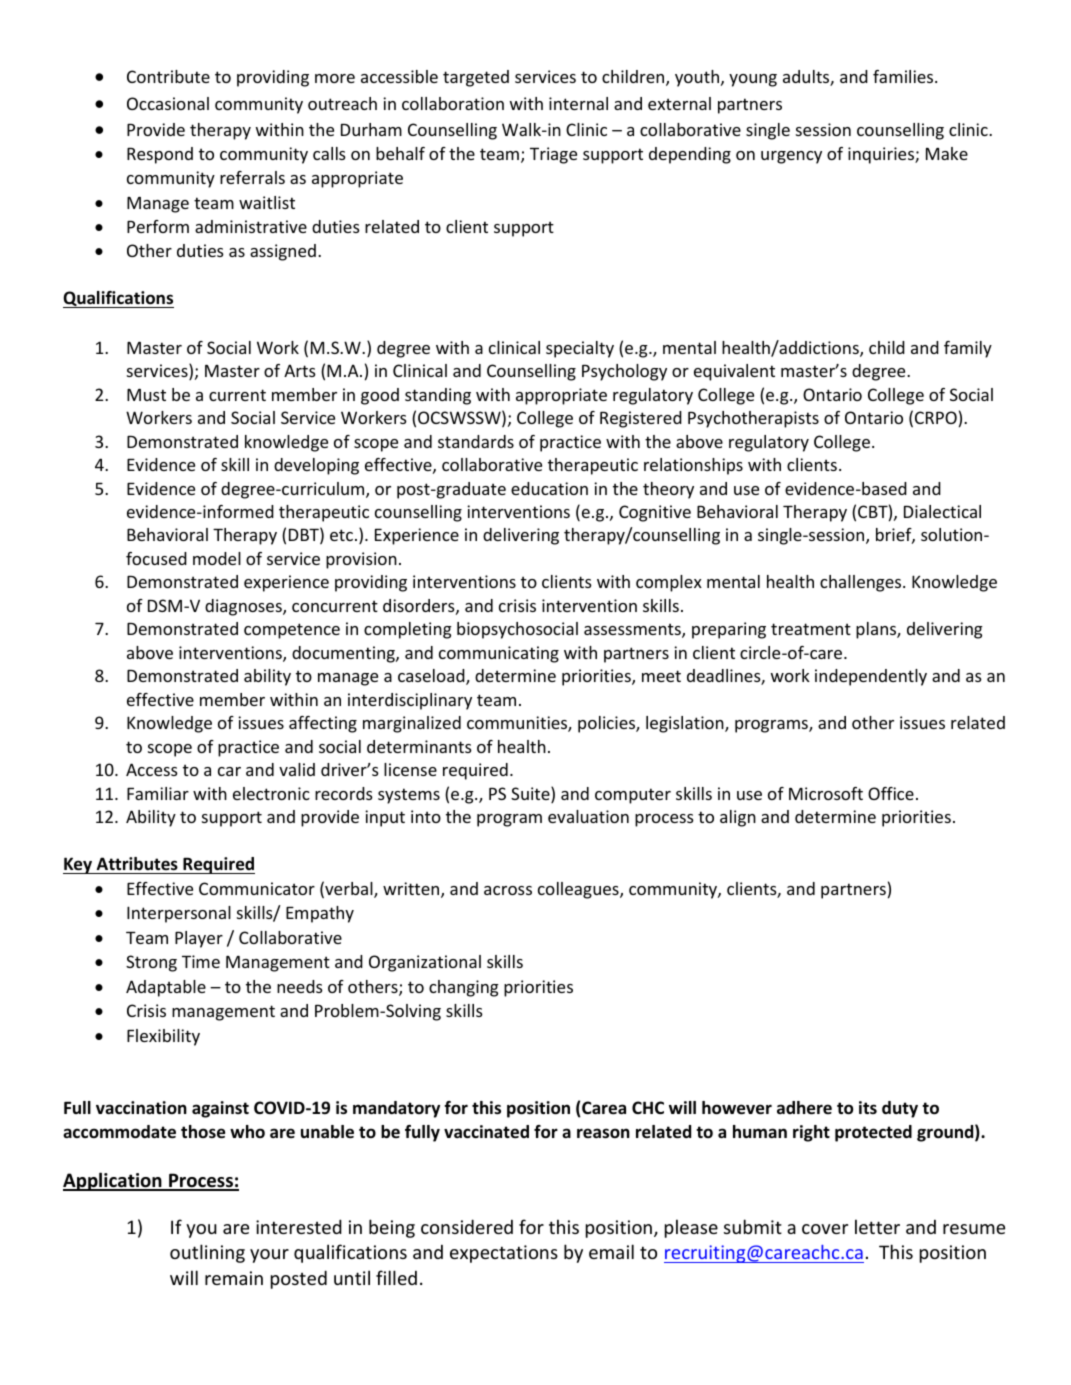 The width and height of the screenshot is (1071, 1385). I want to click on diagnoses, so click(244, 607).
